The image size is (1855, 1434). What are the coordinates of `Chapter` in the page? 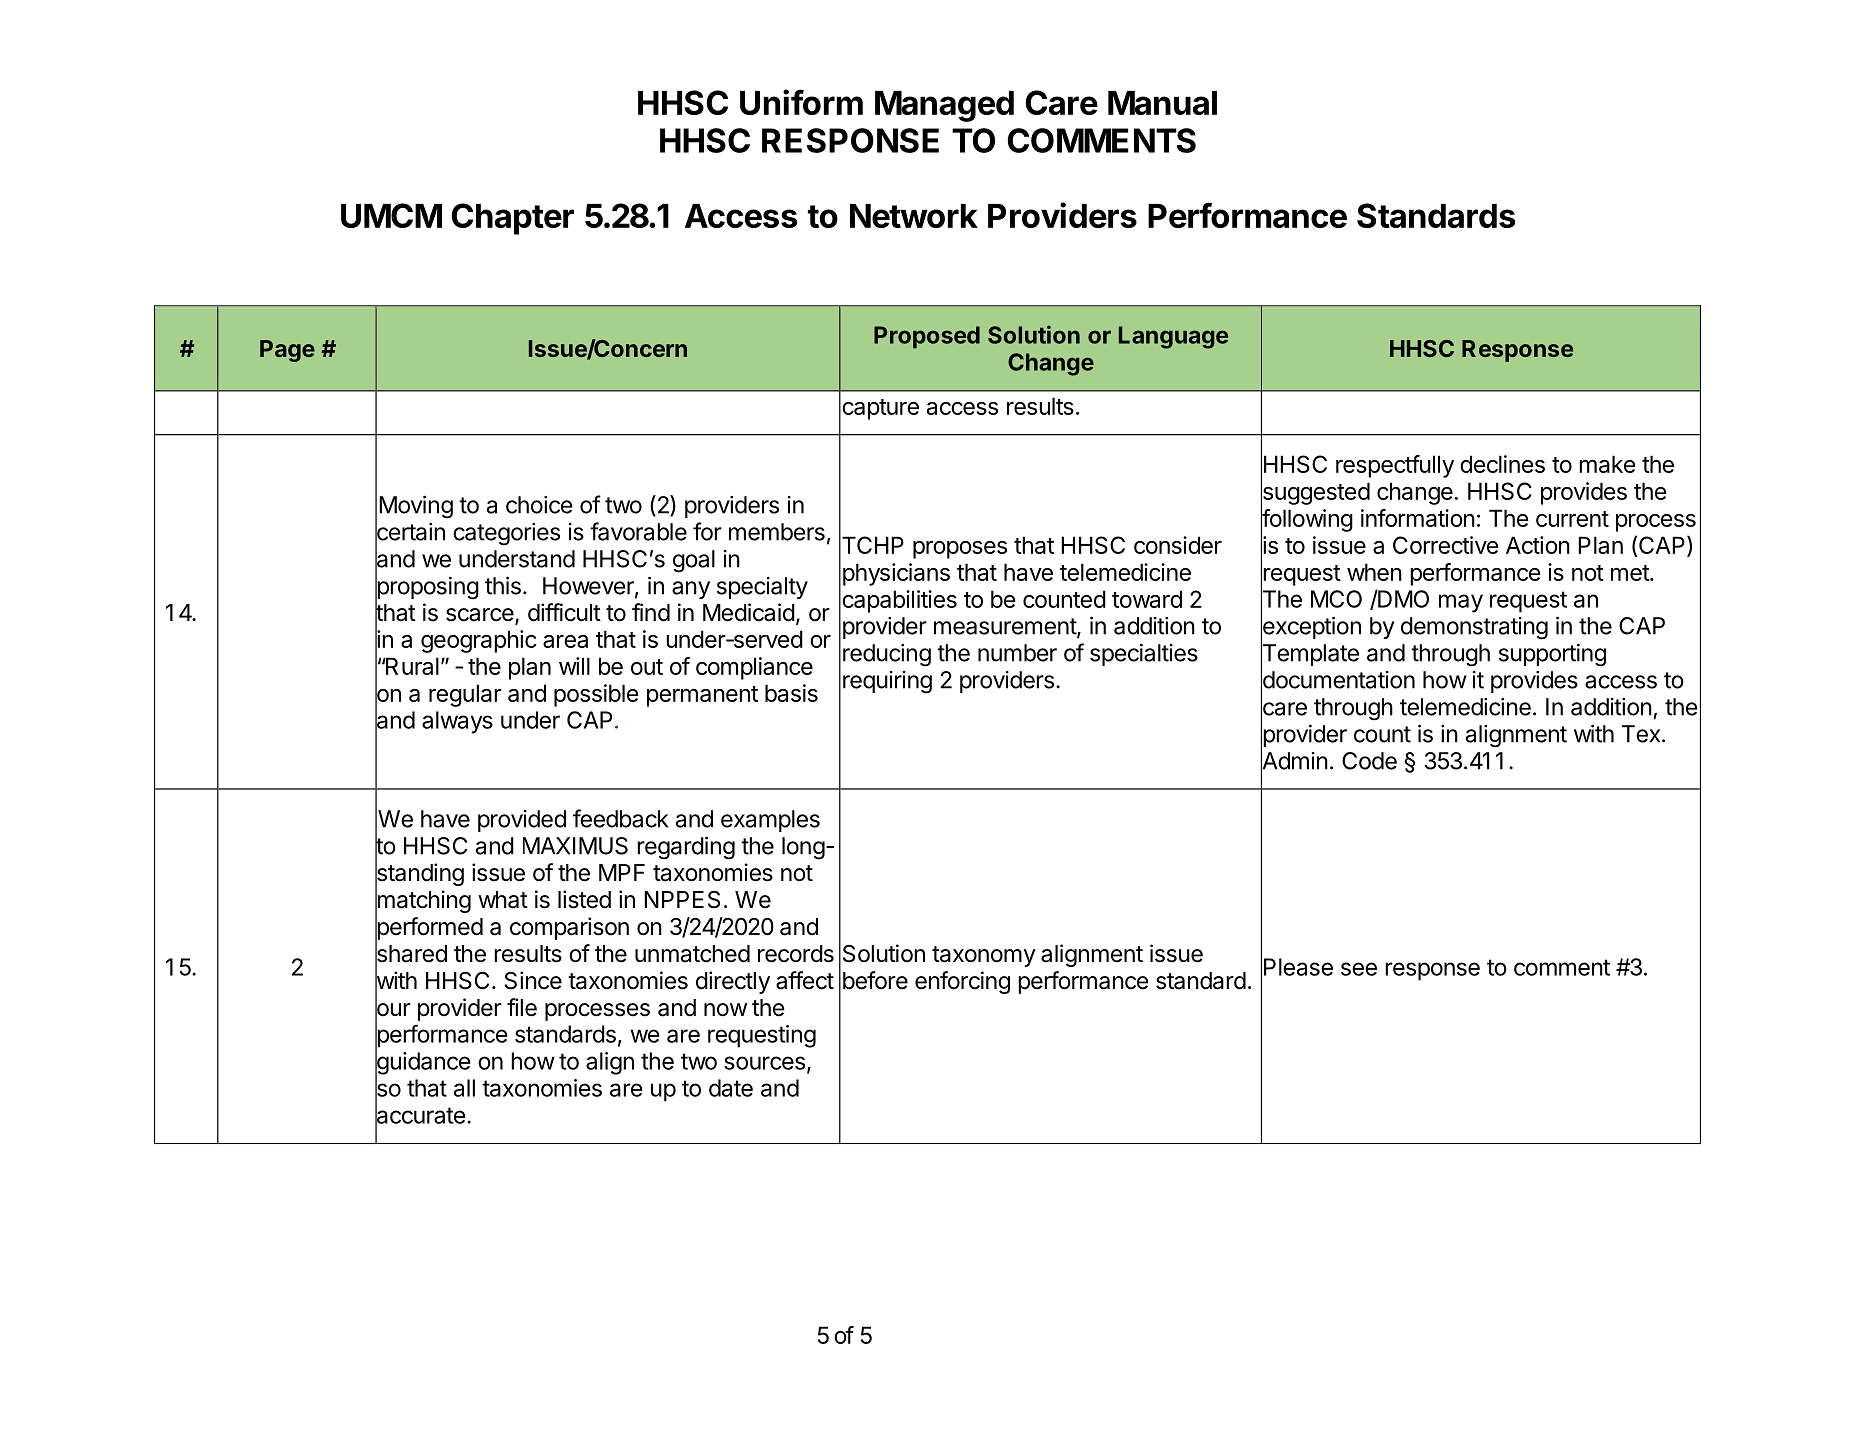 It's located at (512, 219).
